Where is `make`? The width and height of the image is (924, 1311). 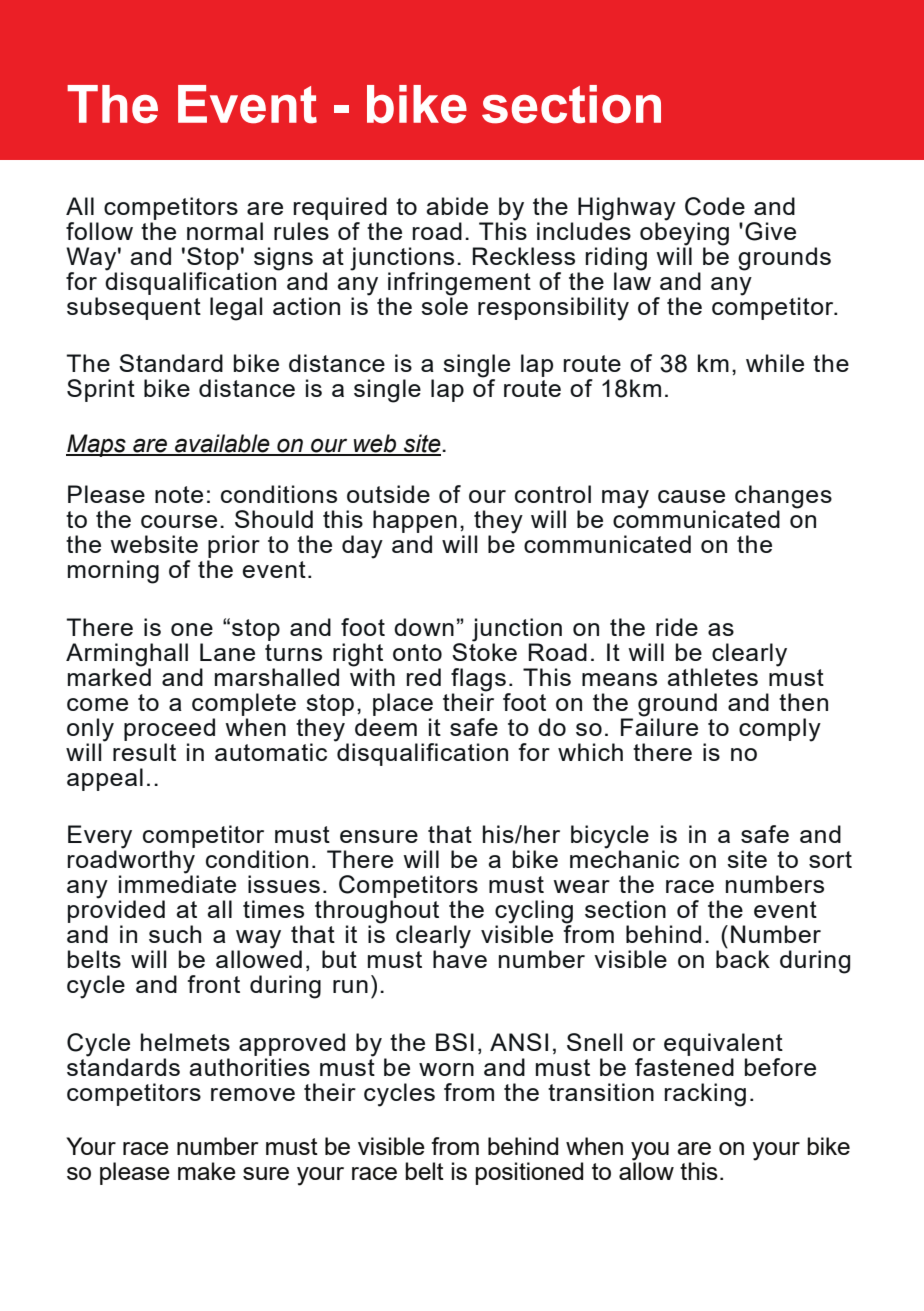 make is located at coordinates (207, 1171).
